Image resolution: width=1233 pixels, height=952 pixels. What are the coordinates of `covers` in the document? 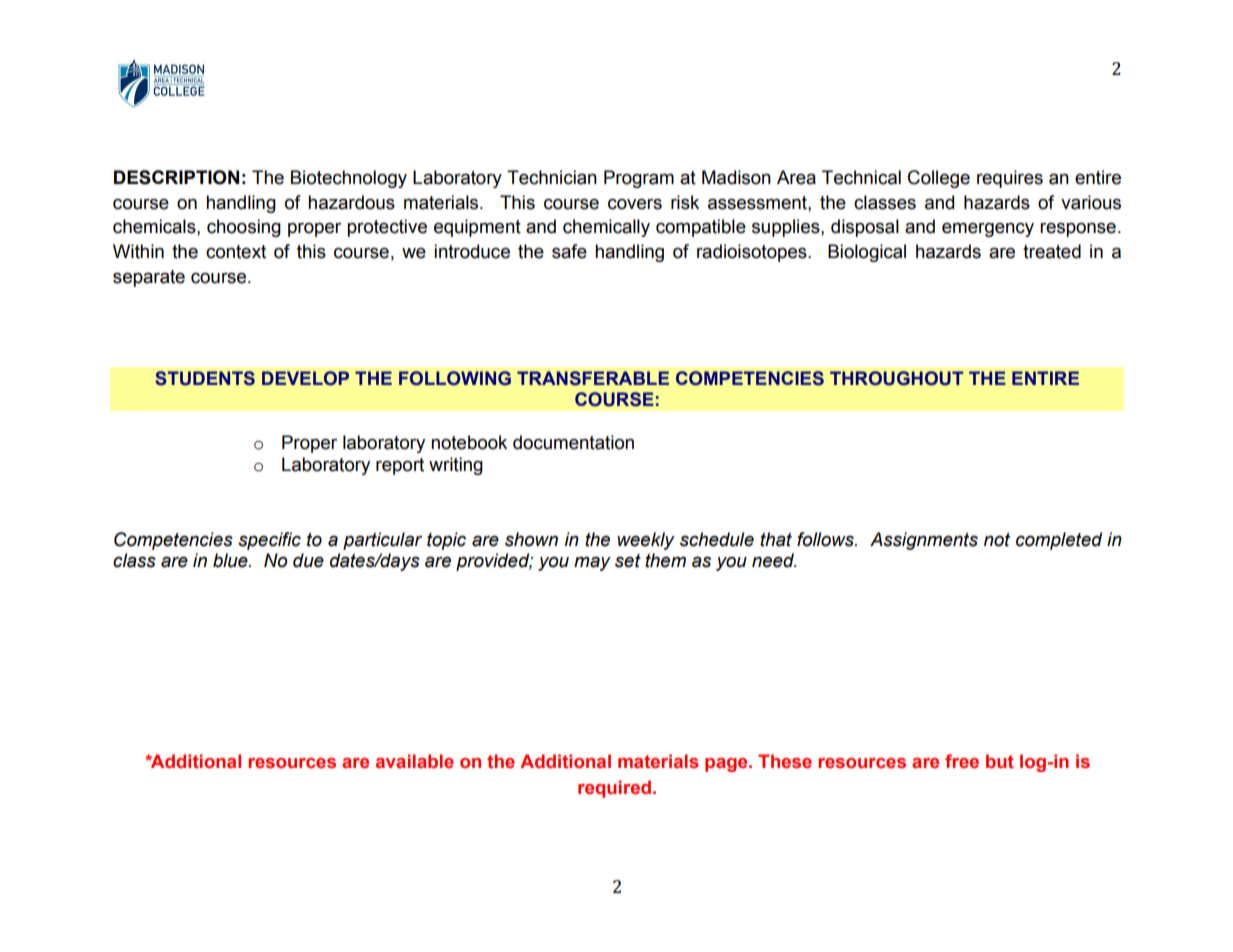 It's located at (635, 204).
